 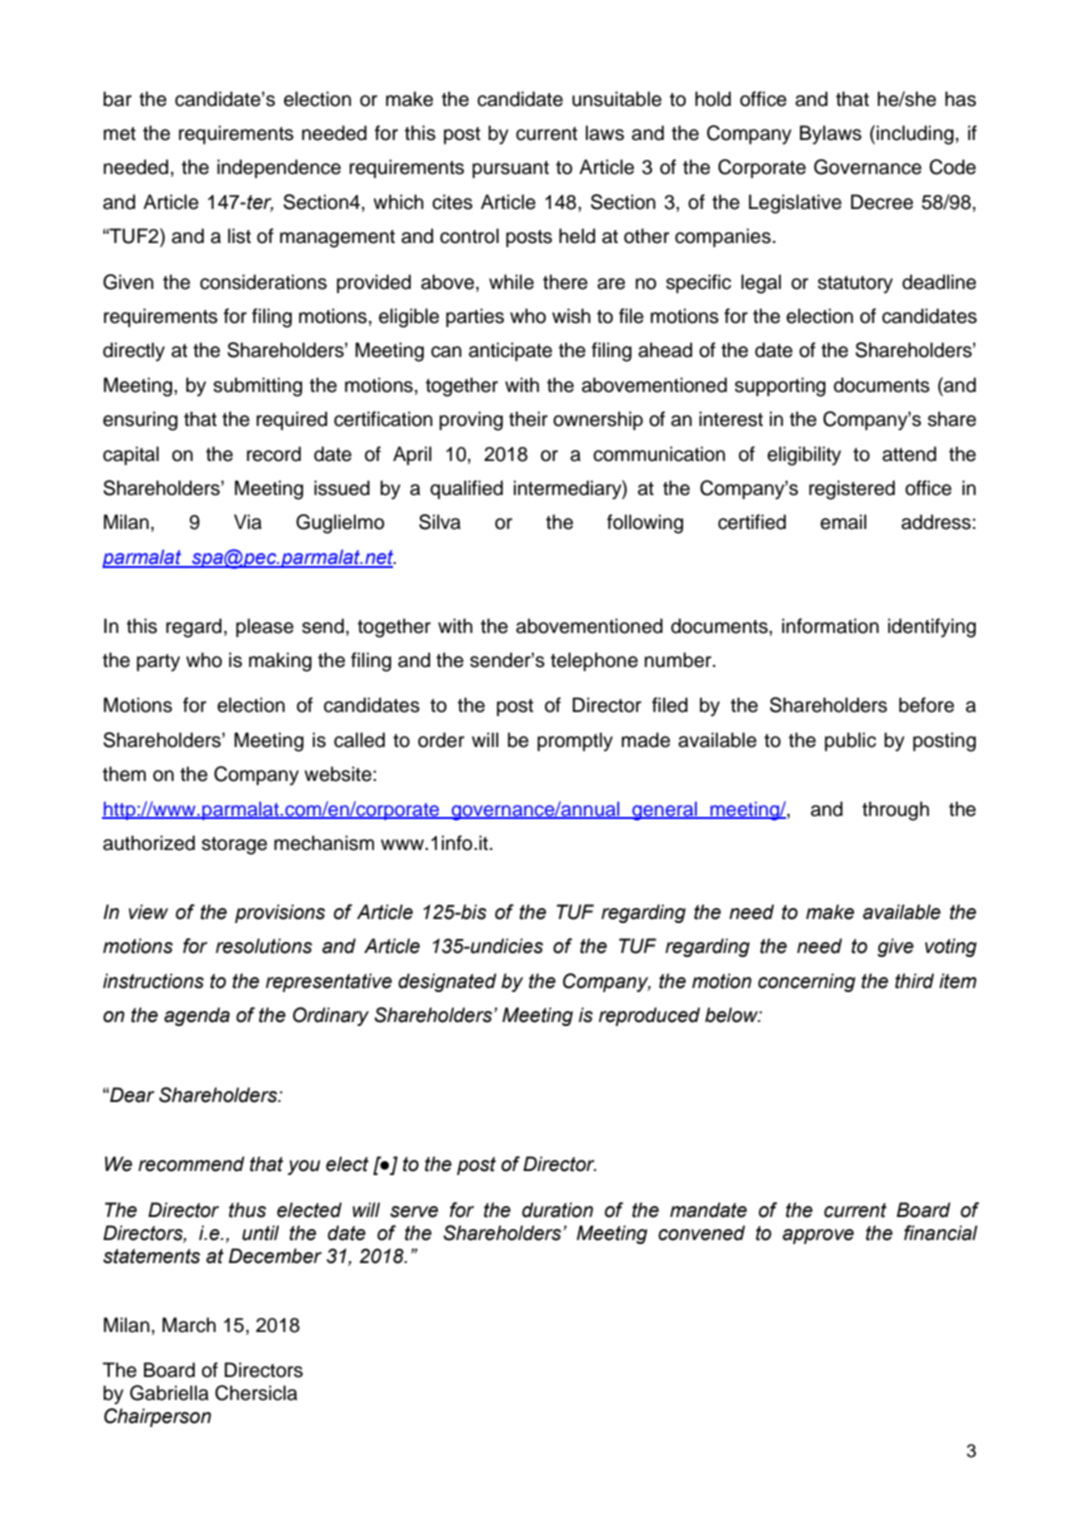 What do you see at coordinates (915, 135) in the screenshot?
I see `including` at bounding box center [915, 135].
